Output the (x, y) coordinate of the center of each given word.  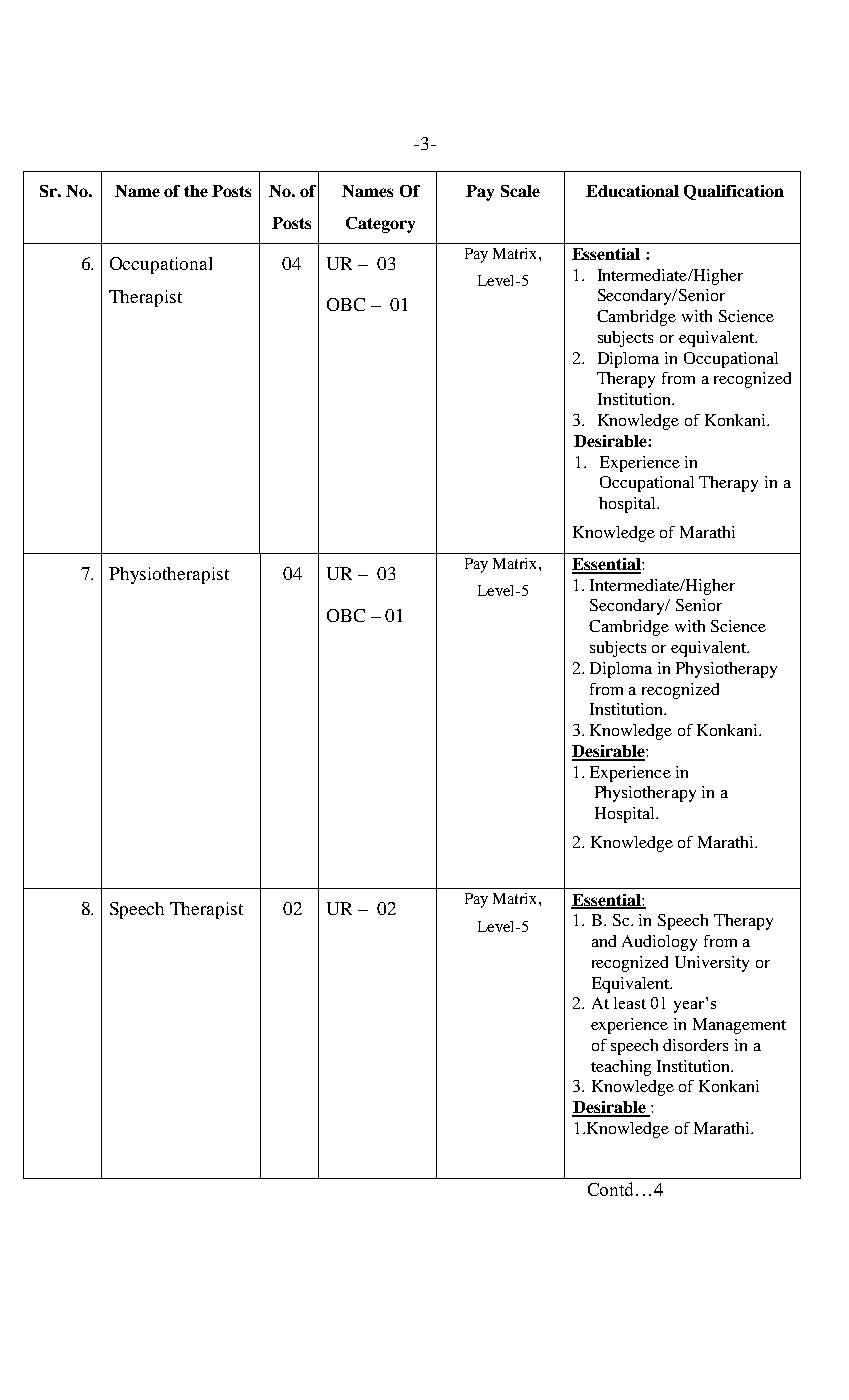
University (712, 964)
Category (380, 225)
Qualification (734, 192)
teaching (621, 1068)
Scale (520, 191)
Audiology (659, 943)
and (604, 941)
